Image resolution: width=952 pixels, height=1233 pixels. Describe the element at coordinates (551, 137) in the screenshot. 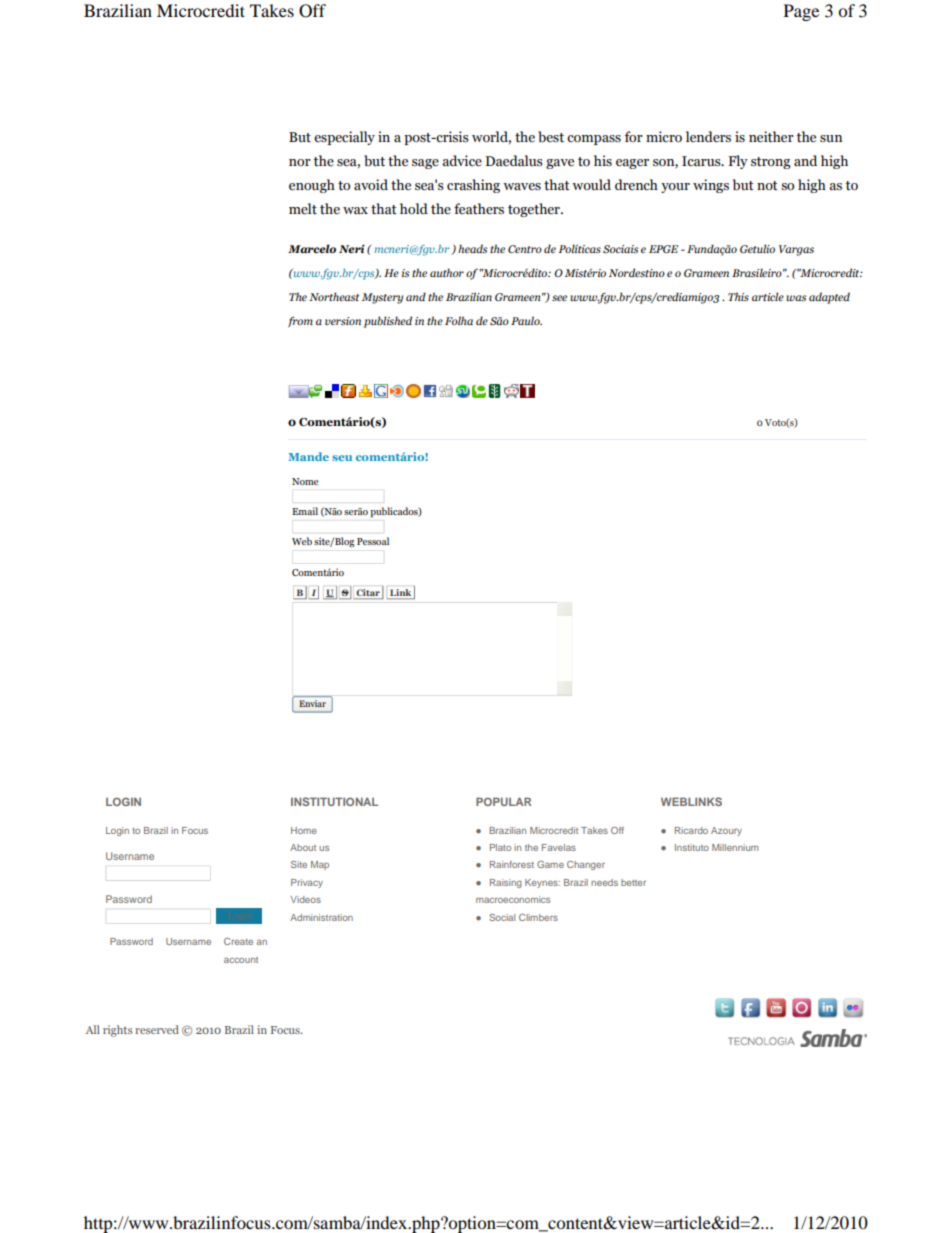

I see `best` at that location.
